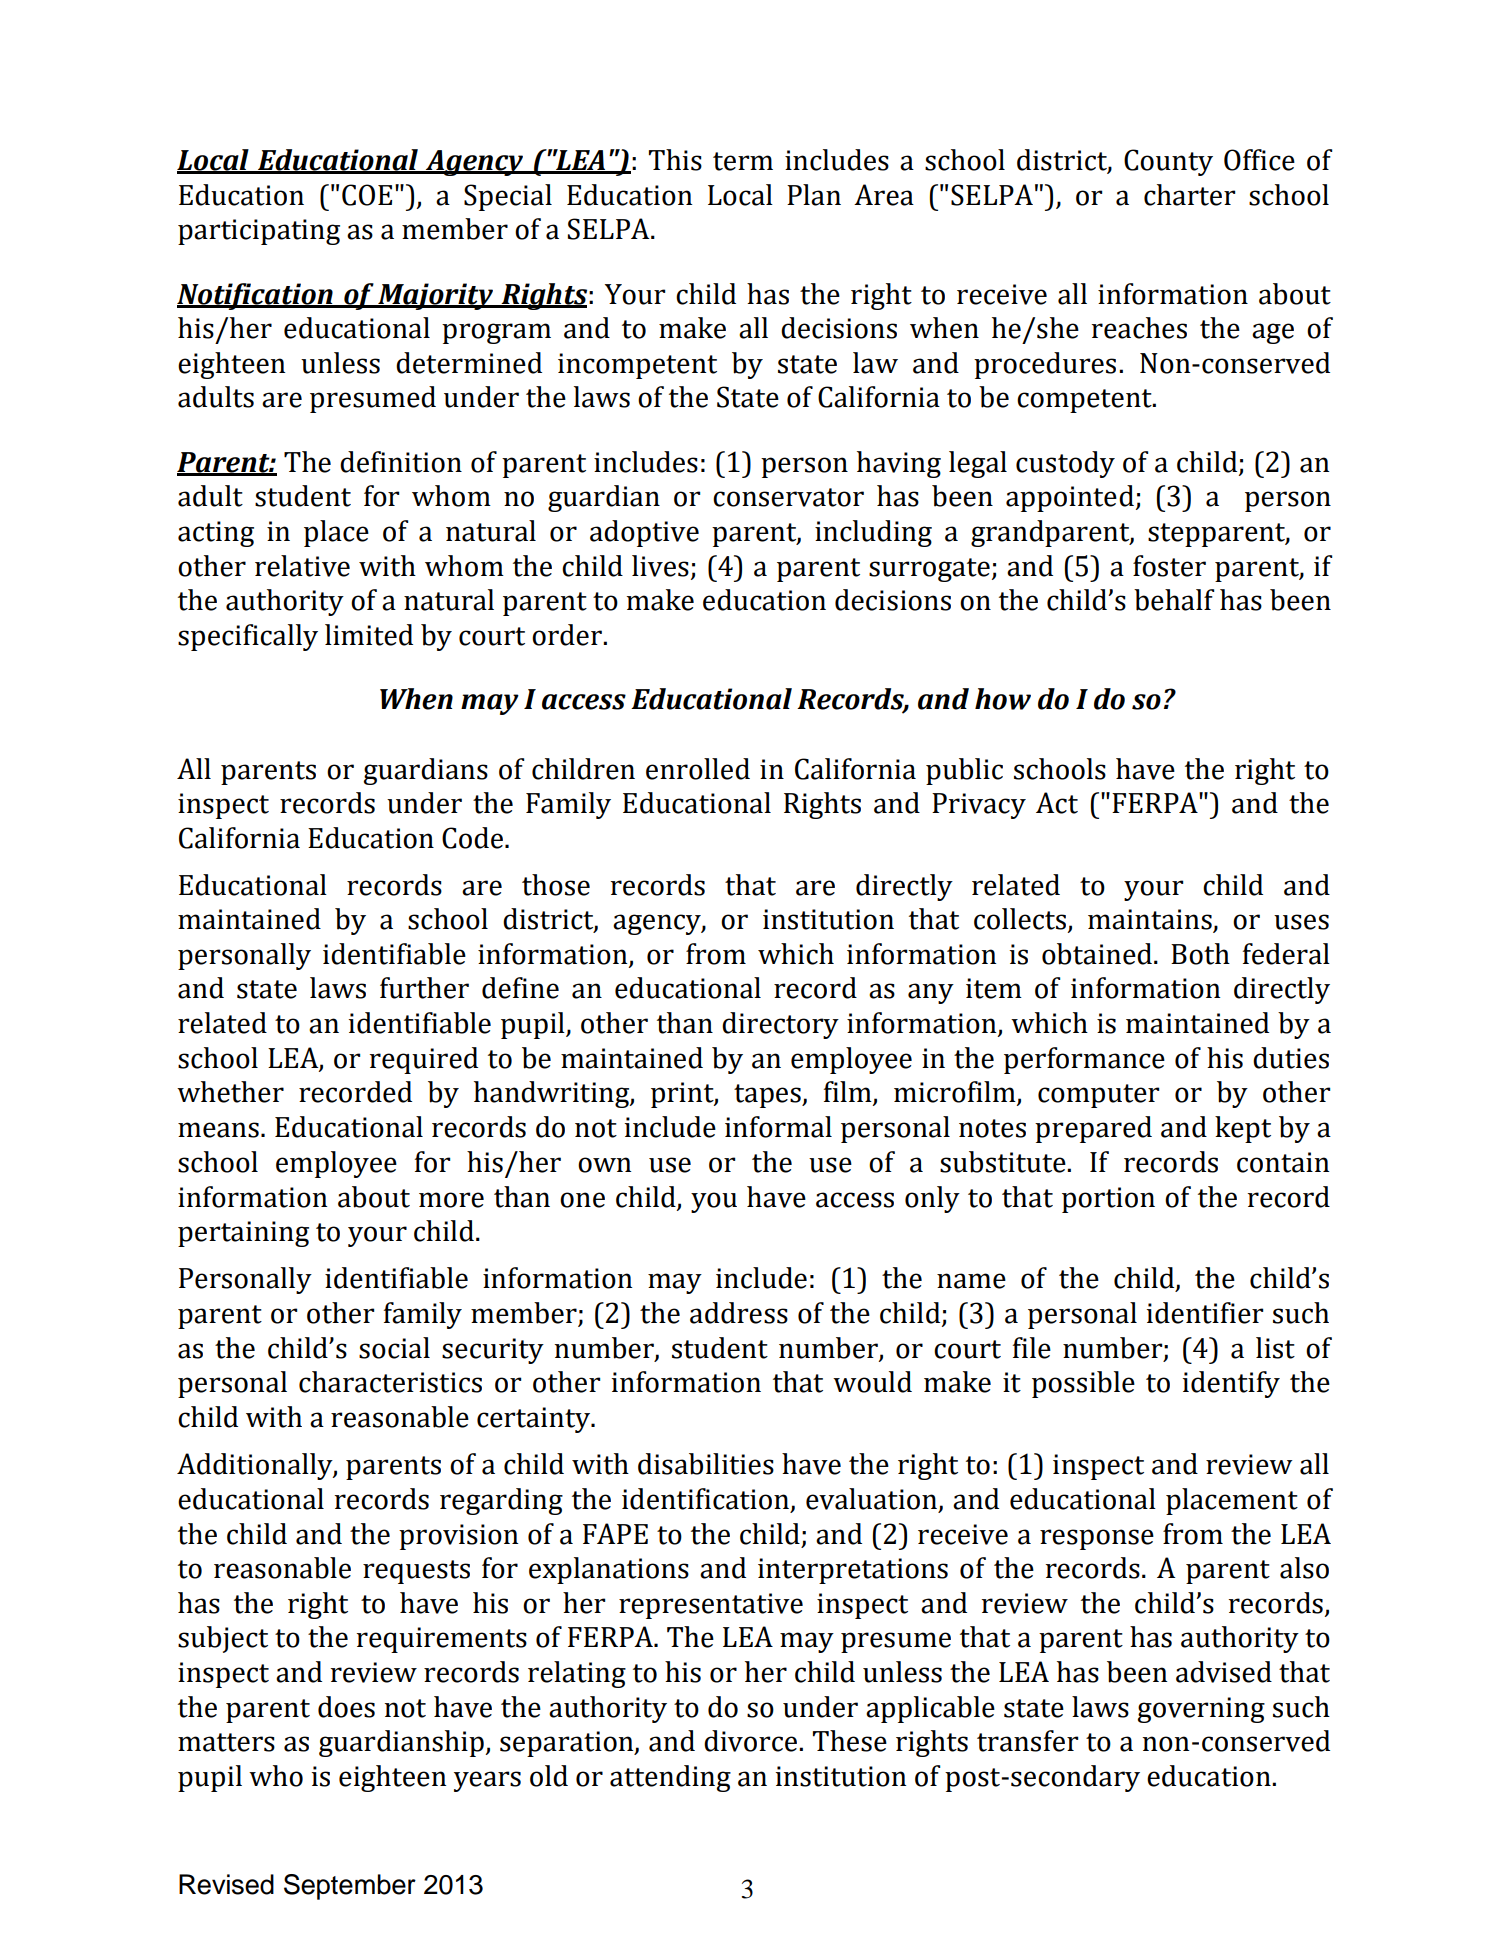 This screenshot has width=1508, height=1951. I want to click on COE, so click(367, 195).
